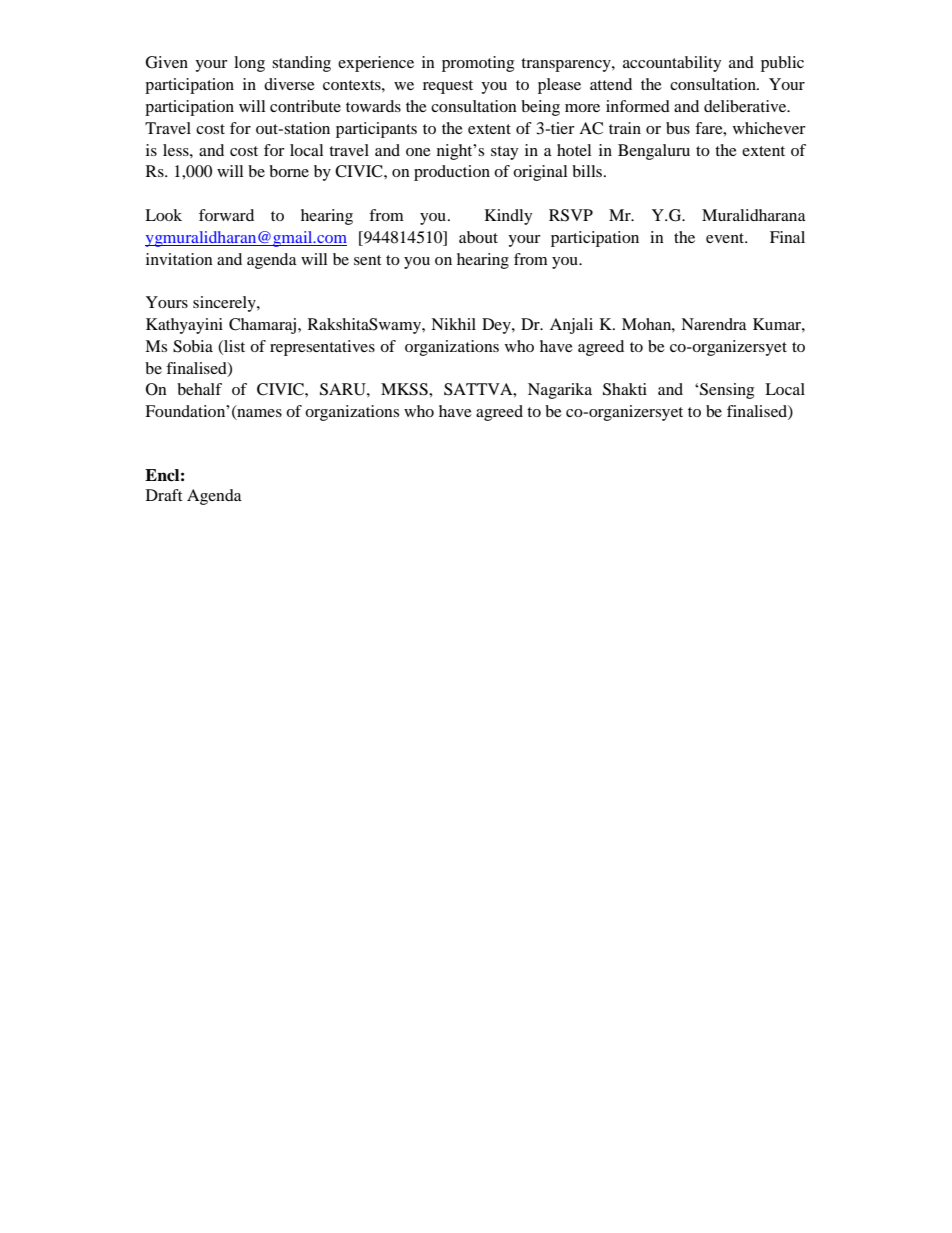 This page has height=1233, width=952. What do you see at coordinates (672, 64) in the page?
I see `accountability` at bounding box center [672, 64].
